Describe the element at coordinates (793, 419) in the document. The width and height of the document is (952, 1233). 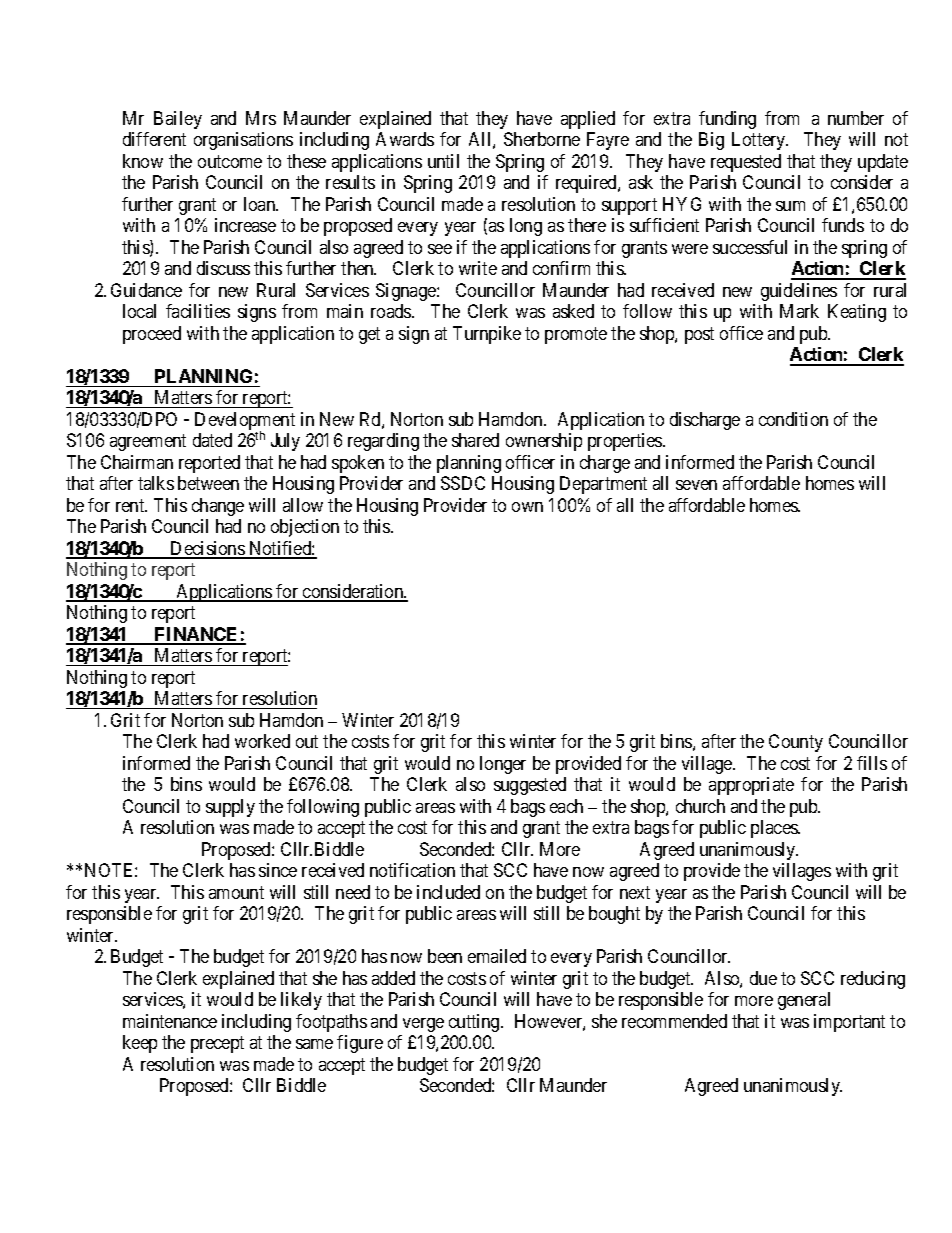
I see `condition` at that location.
